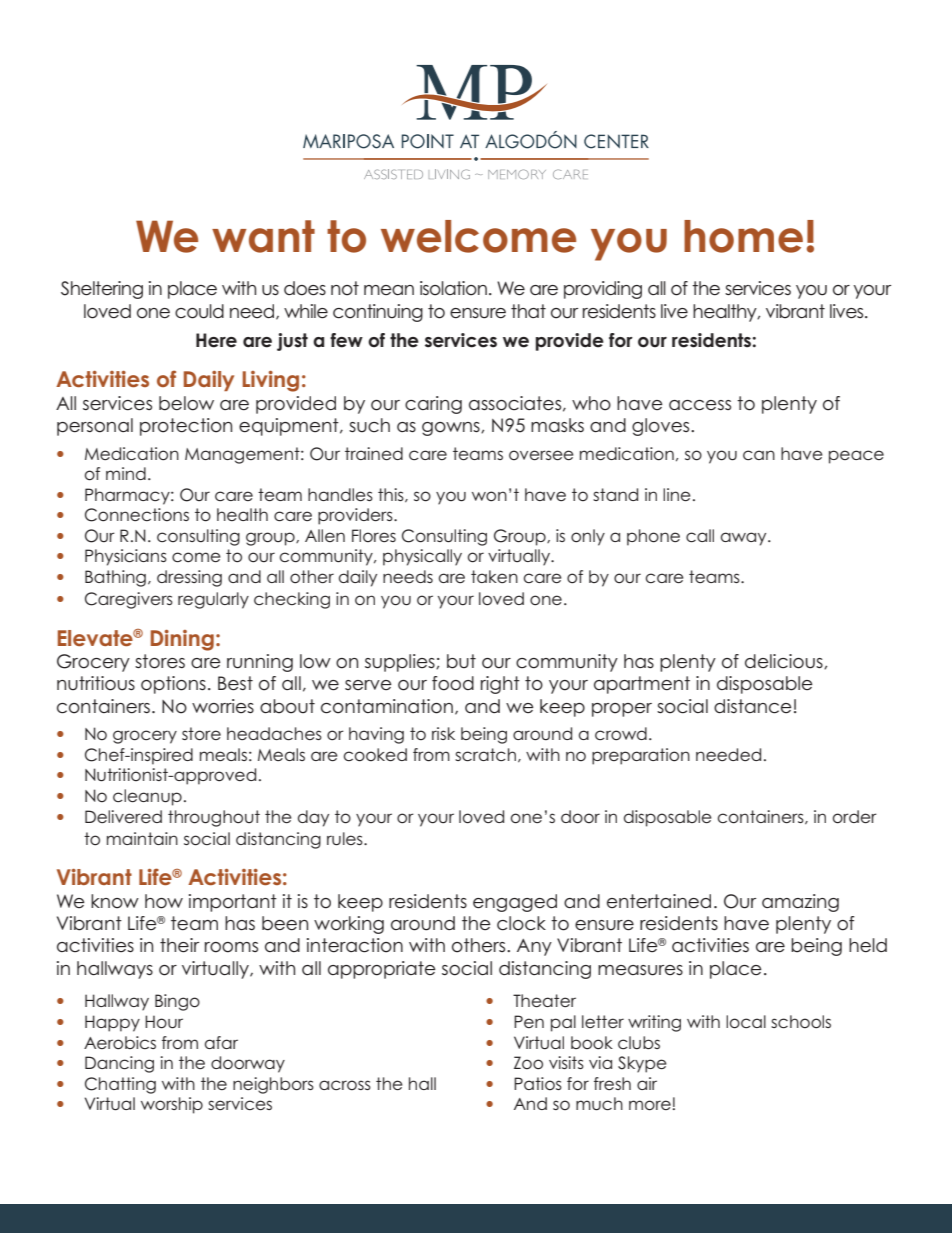 This page has width=952, height=1233. I want to click on Connections, so click(137, 515).
